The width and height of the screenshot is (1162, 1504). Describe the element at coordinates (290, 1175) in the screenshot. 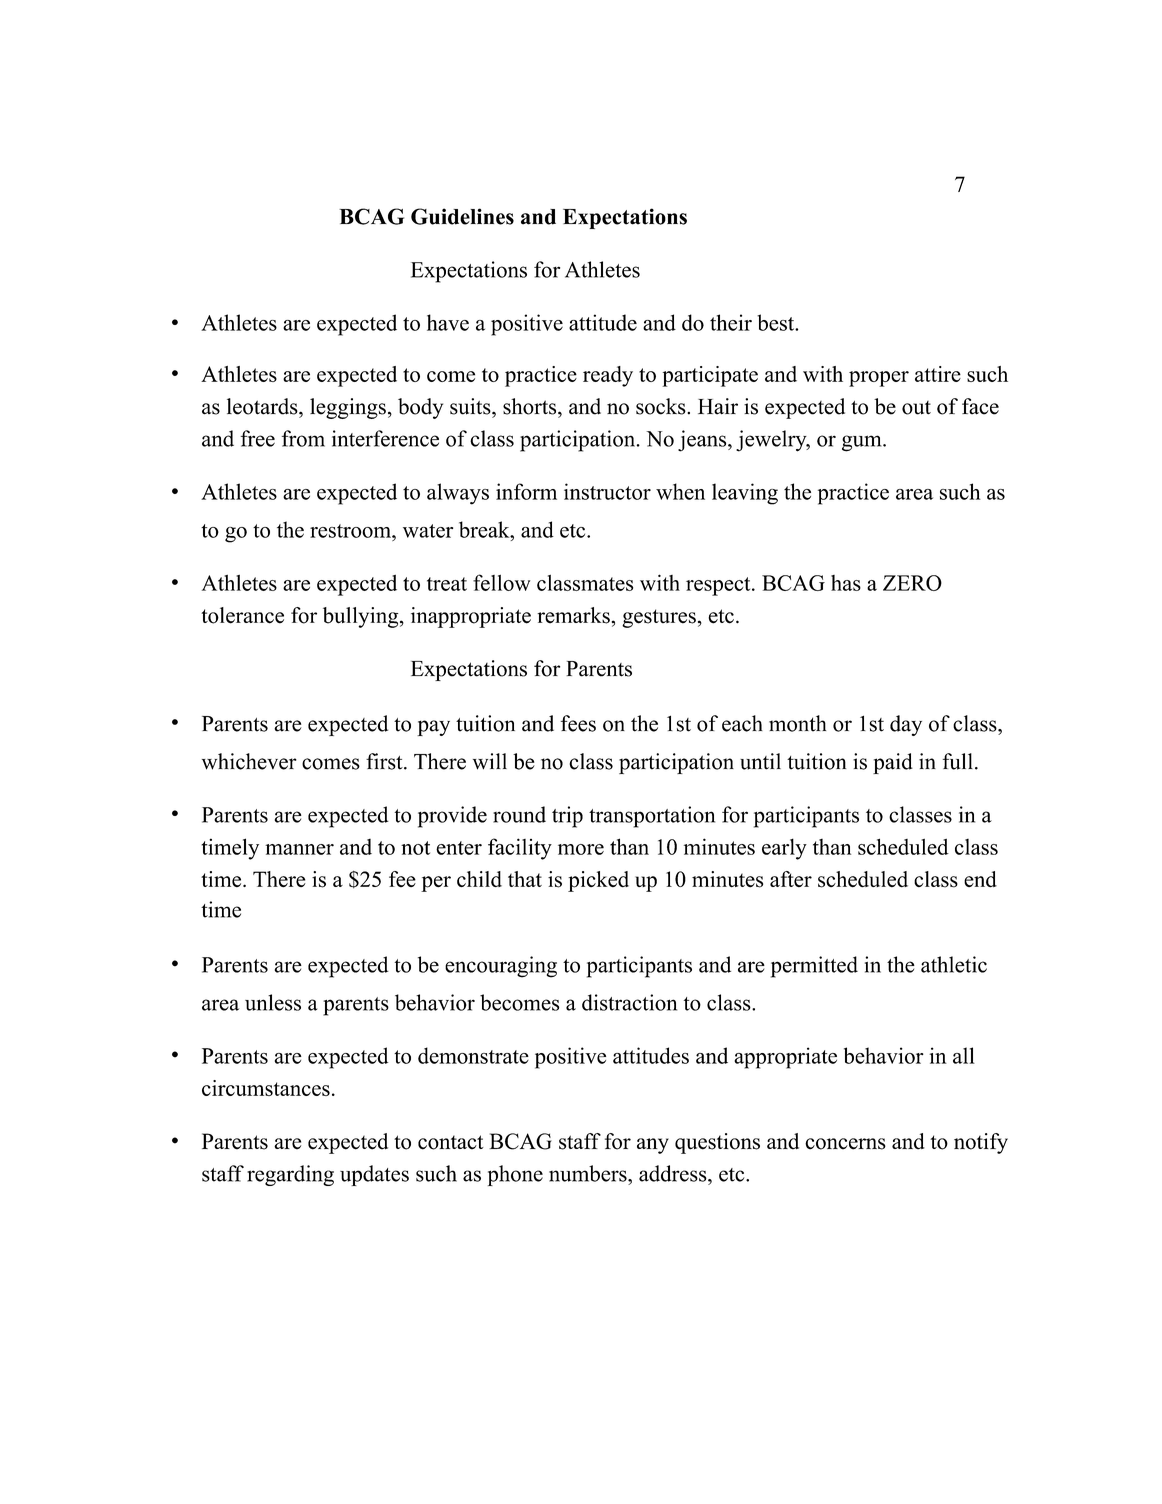

I see `regarding` at that location.
